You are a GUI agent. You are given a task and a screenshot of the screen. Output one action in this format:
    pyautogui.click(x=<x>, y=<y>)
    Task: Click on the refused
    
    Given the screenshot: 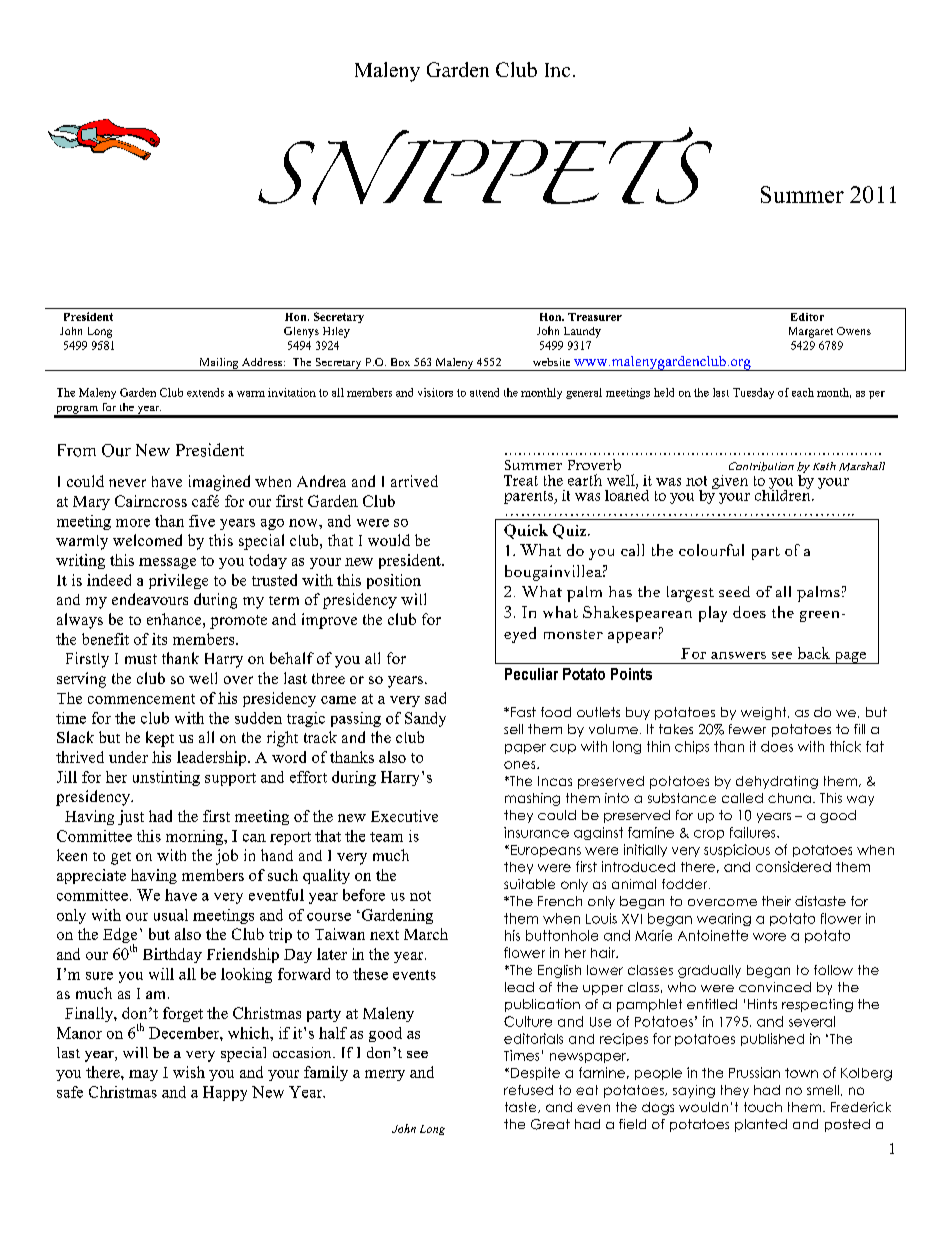 What is the action you would take?
    pyautogui.click(x=528, y=1090)
